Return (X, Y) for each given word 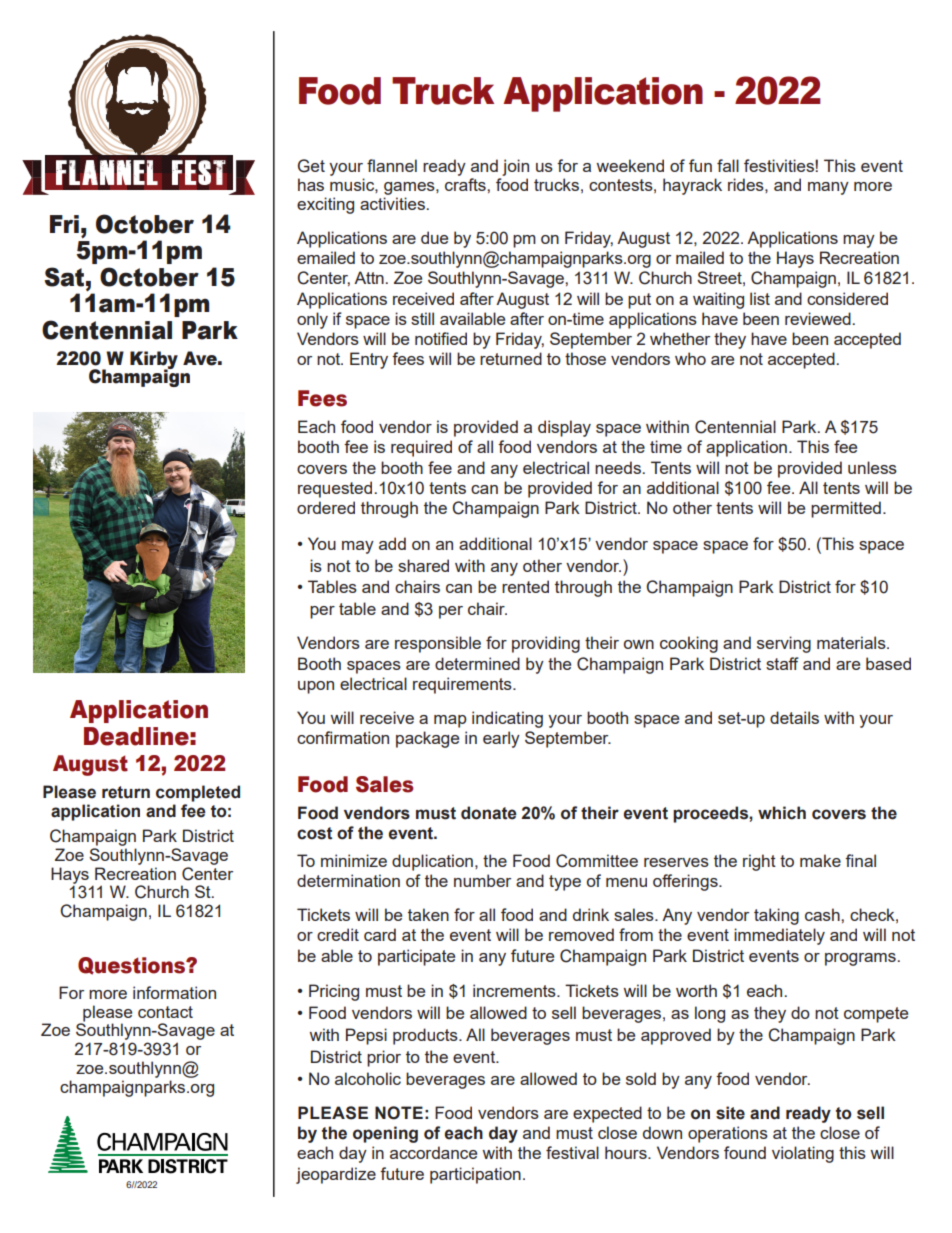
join (515, 167)
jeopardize (336, 1175)
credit (338, 934)
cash (823, 914)
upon (316, 687)
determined (477, 663)
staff (782, 663)
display (564, 428)
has (311, 184)
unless (872, 467)
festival (572, 1152)
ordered (326, 507)
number (482, 880)
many (828, 188)
